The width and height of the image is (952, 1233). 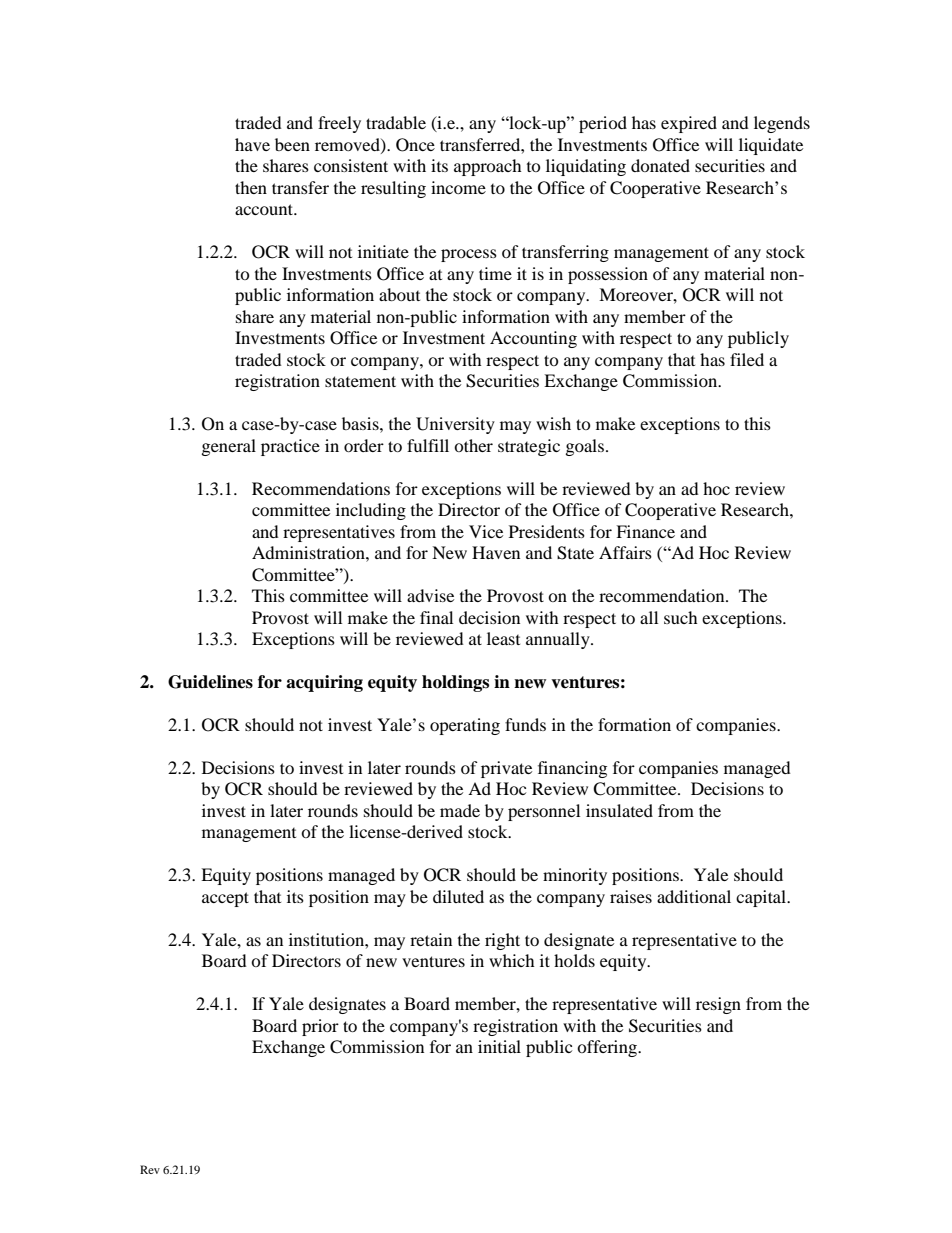 What do you see at coordinates (488, 167) in the image?
I see `approach` at bounding box center [488, 167].
